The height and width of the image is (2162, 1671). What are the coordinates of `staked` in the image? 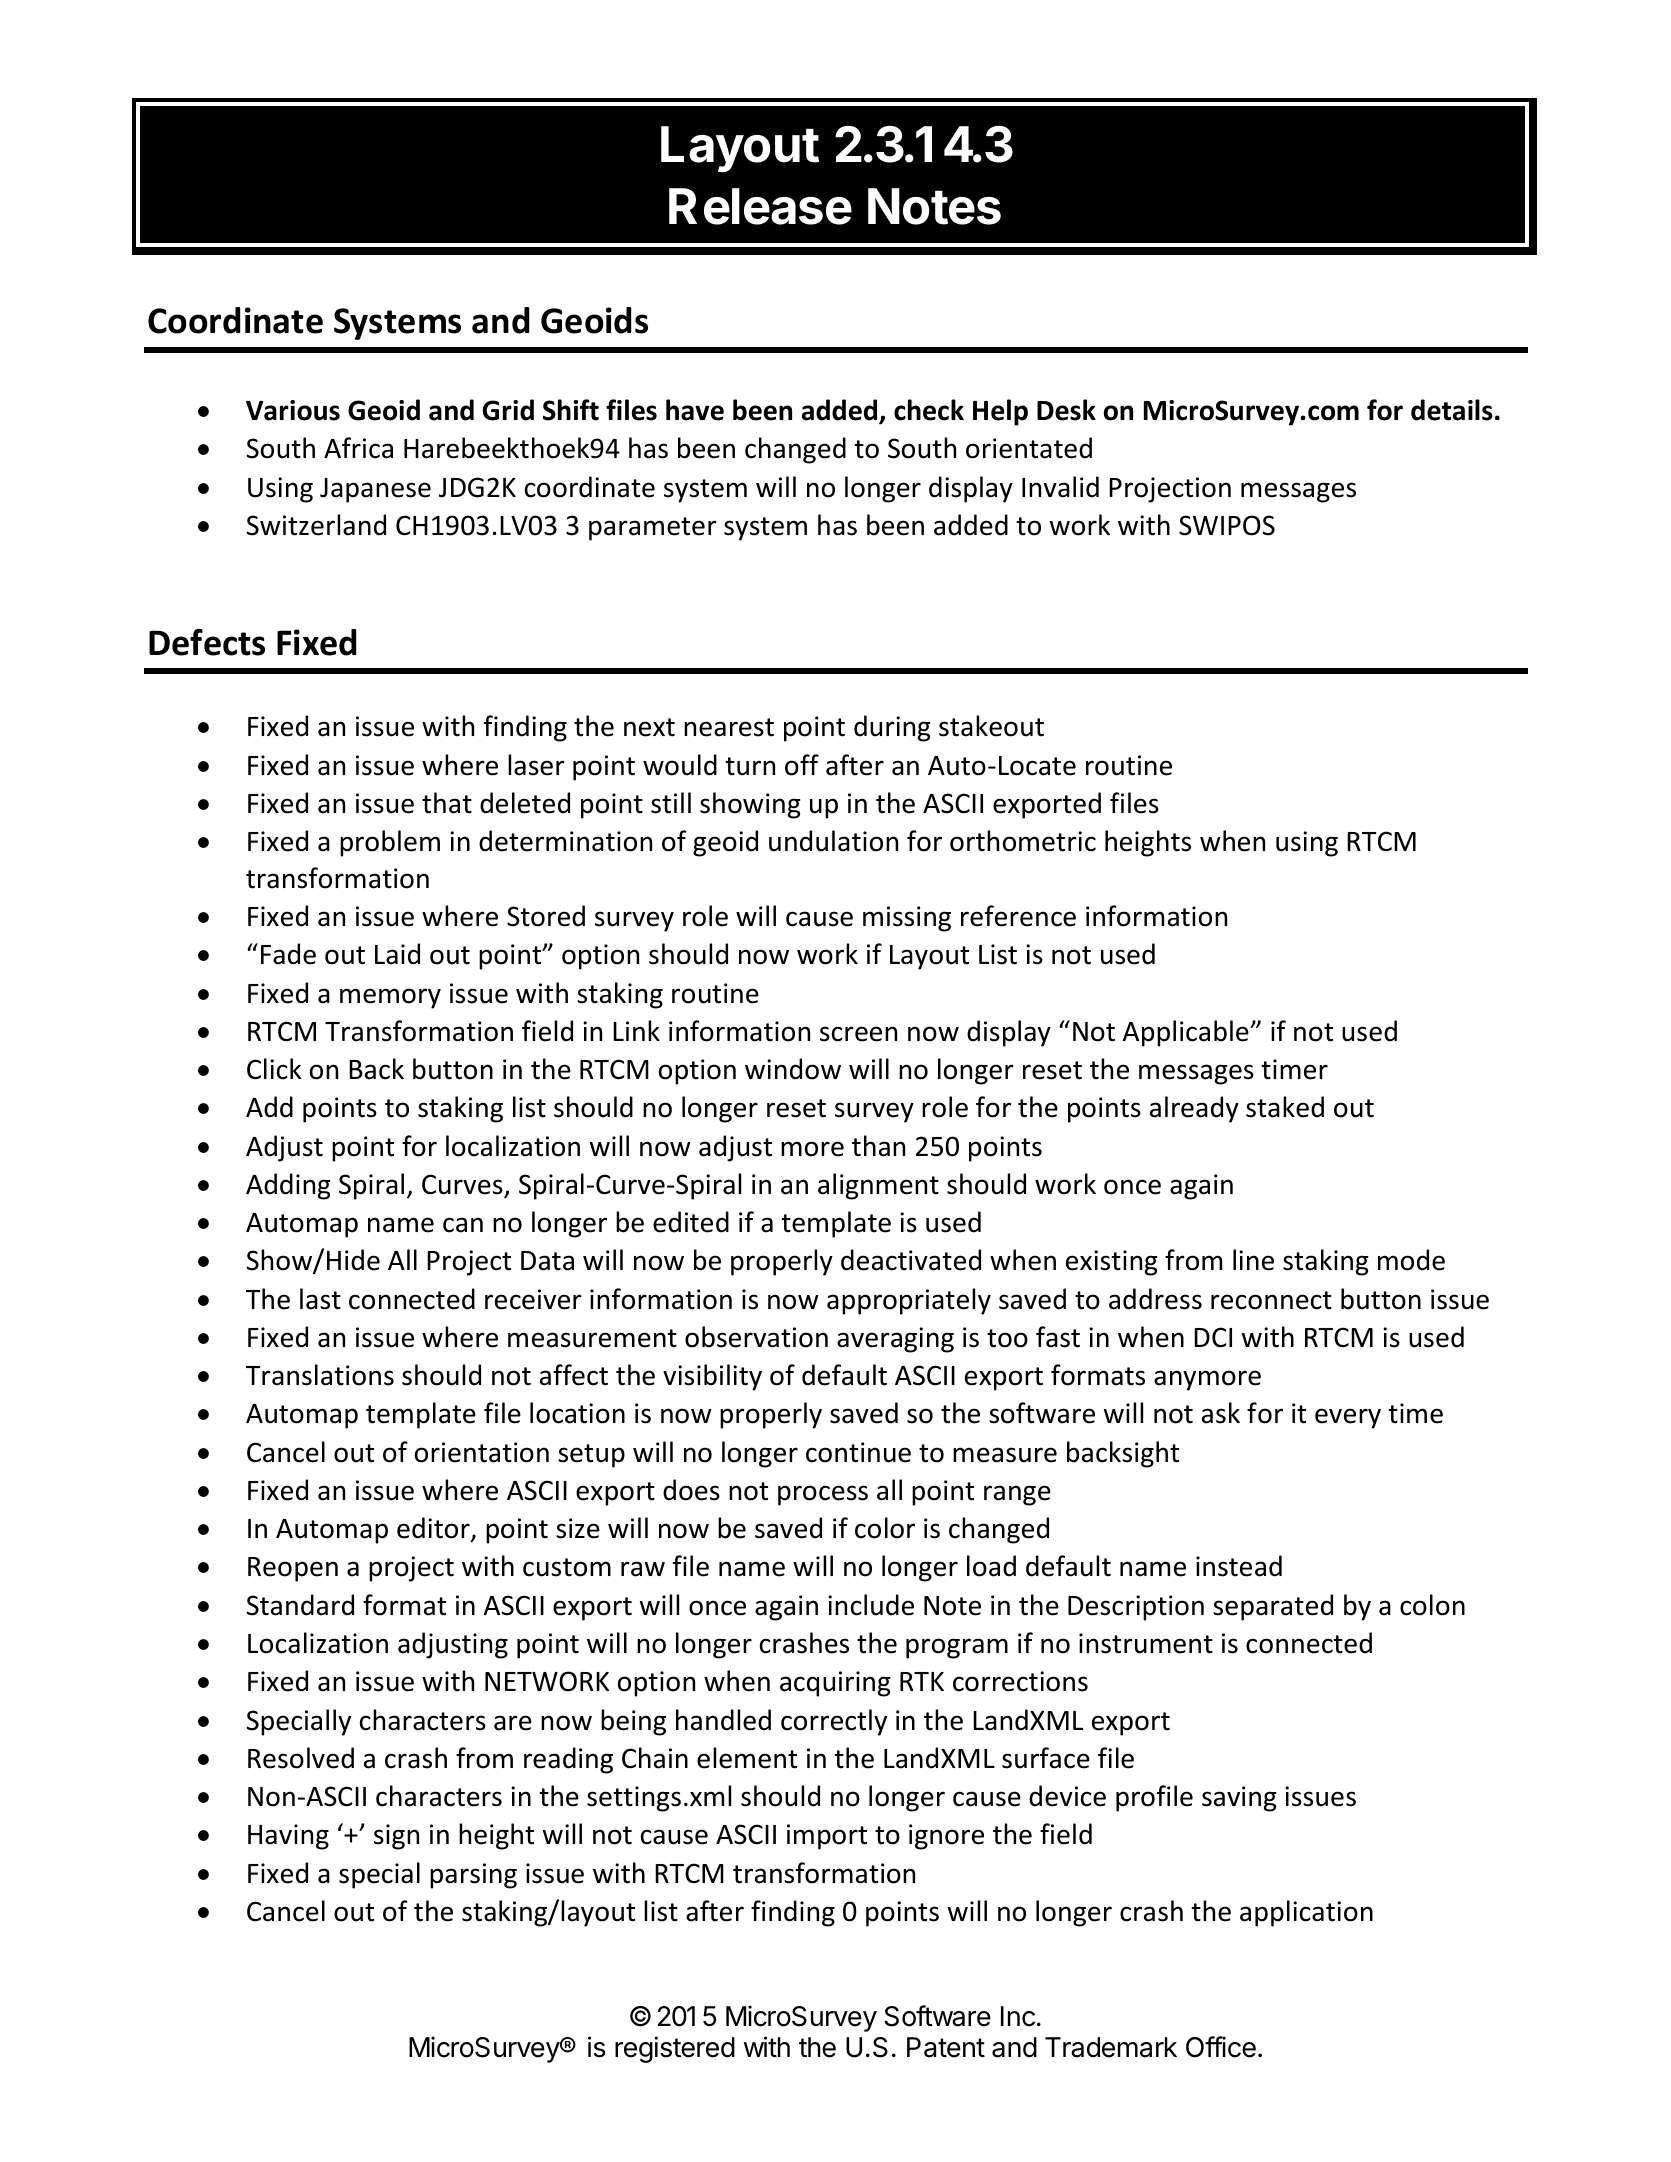 It's located at (1285, 1107).
